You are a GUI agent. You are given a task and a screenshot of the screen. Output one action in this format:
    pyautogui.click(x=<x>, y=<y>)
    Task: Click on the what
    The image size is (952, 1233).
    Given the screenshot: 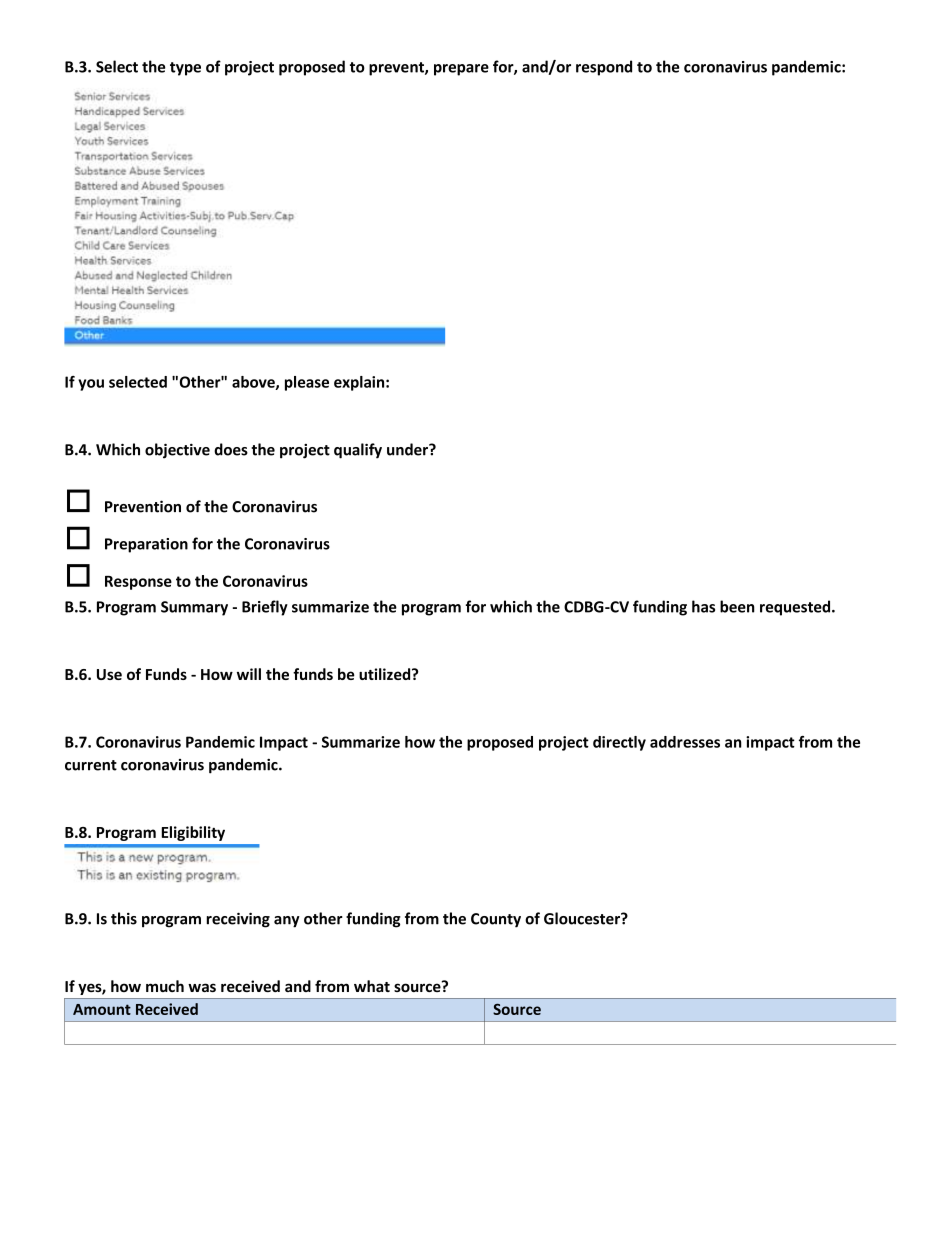 What is the action you would take?
    pyautogui.click(x=372, y=986)
